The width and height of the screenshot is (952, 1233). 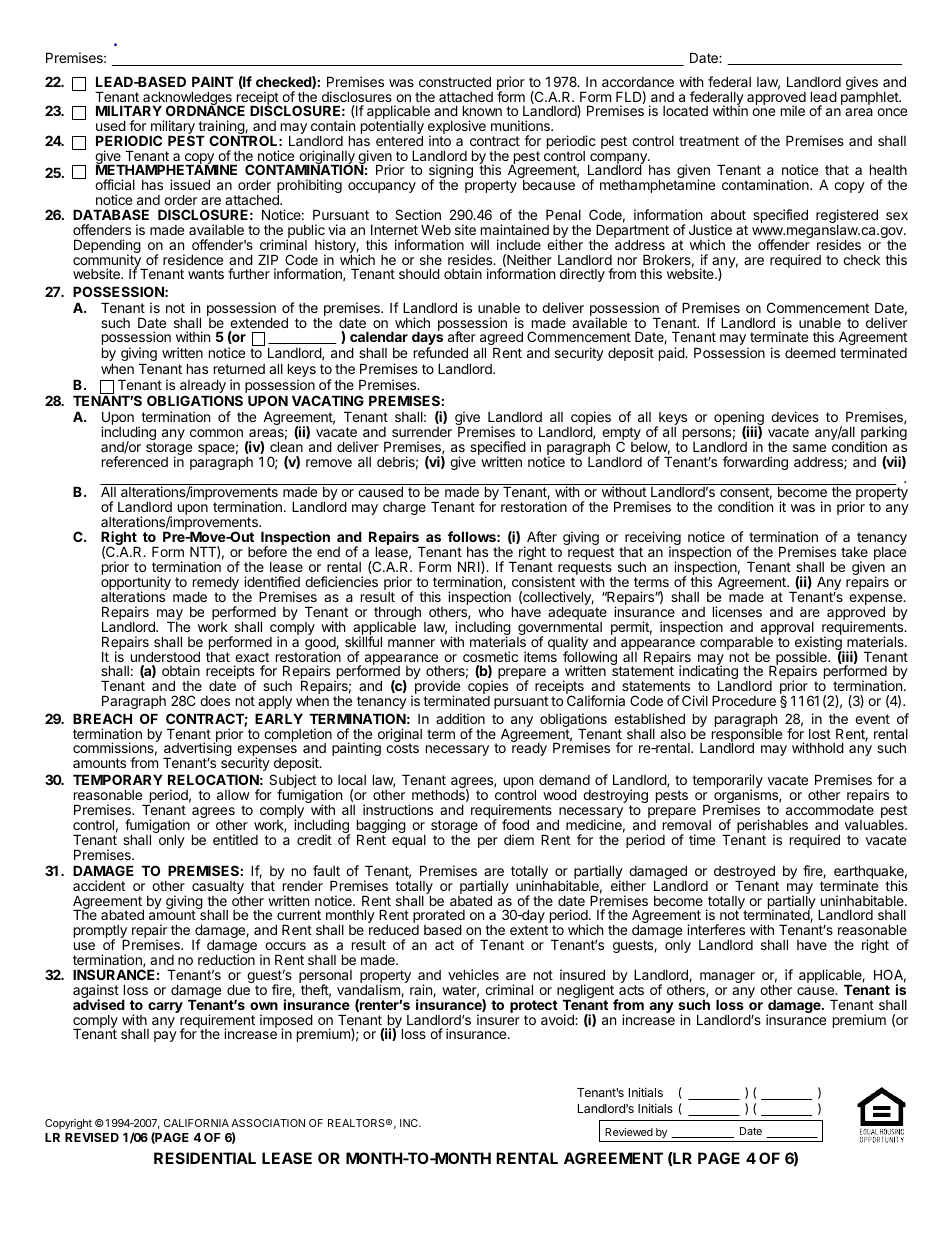 I want to click on issued, so click(x=190, y=184).
